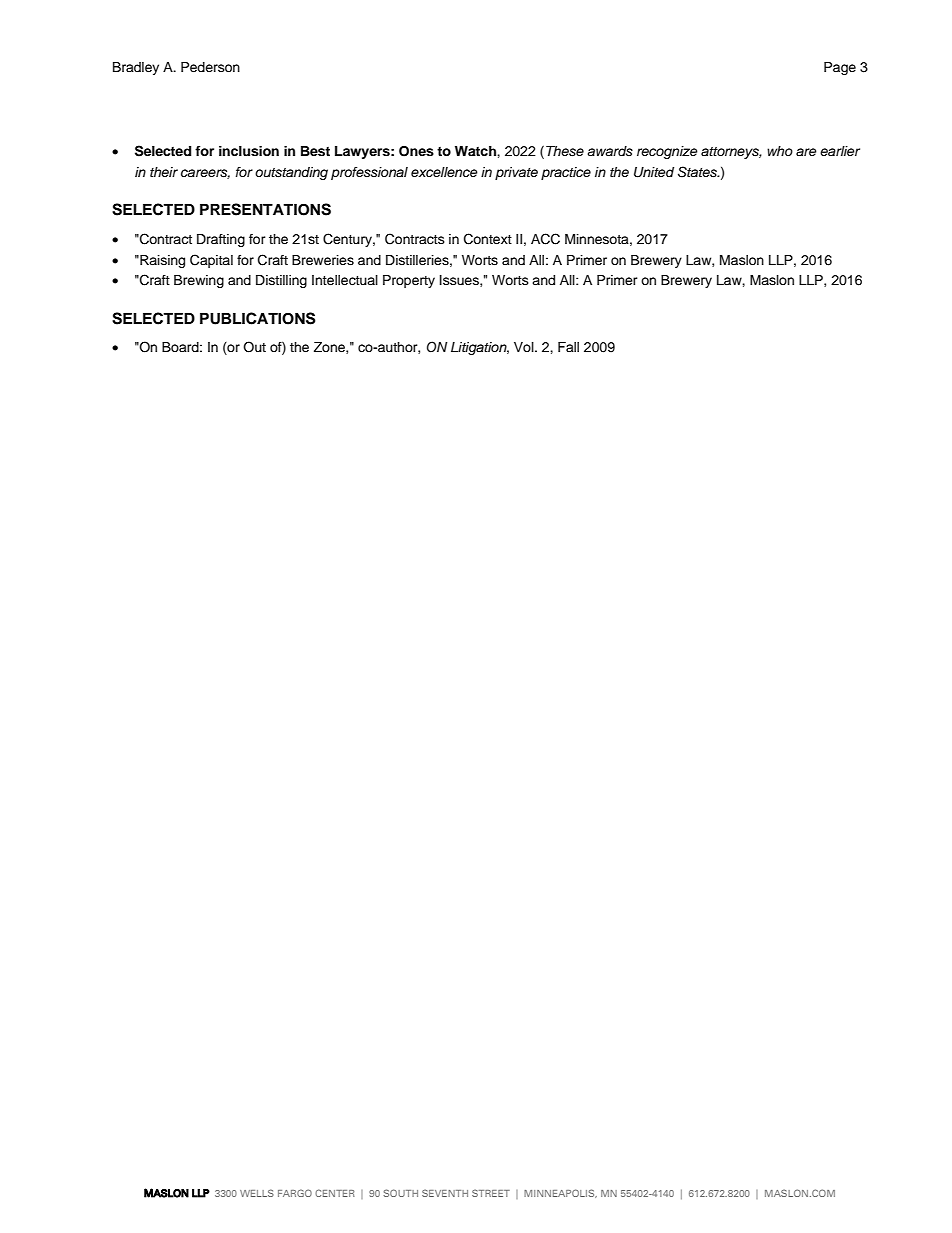 Image resolution: width=952 pixels, height=1233 pixels. Describe the element at coordinates (476, 151) in the document. I see `Watch` at that location.
